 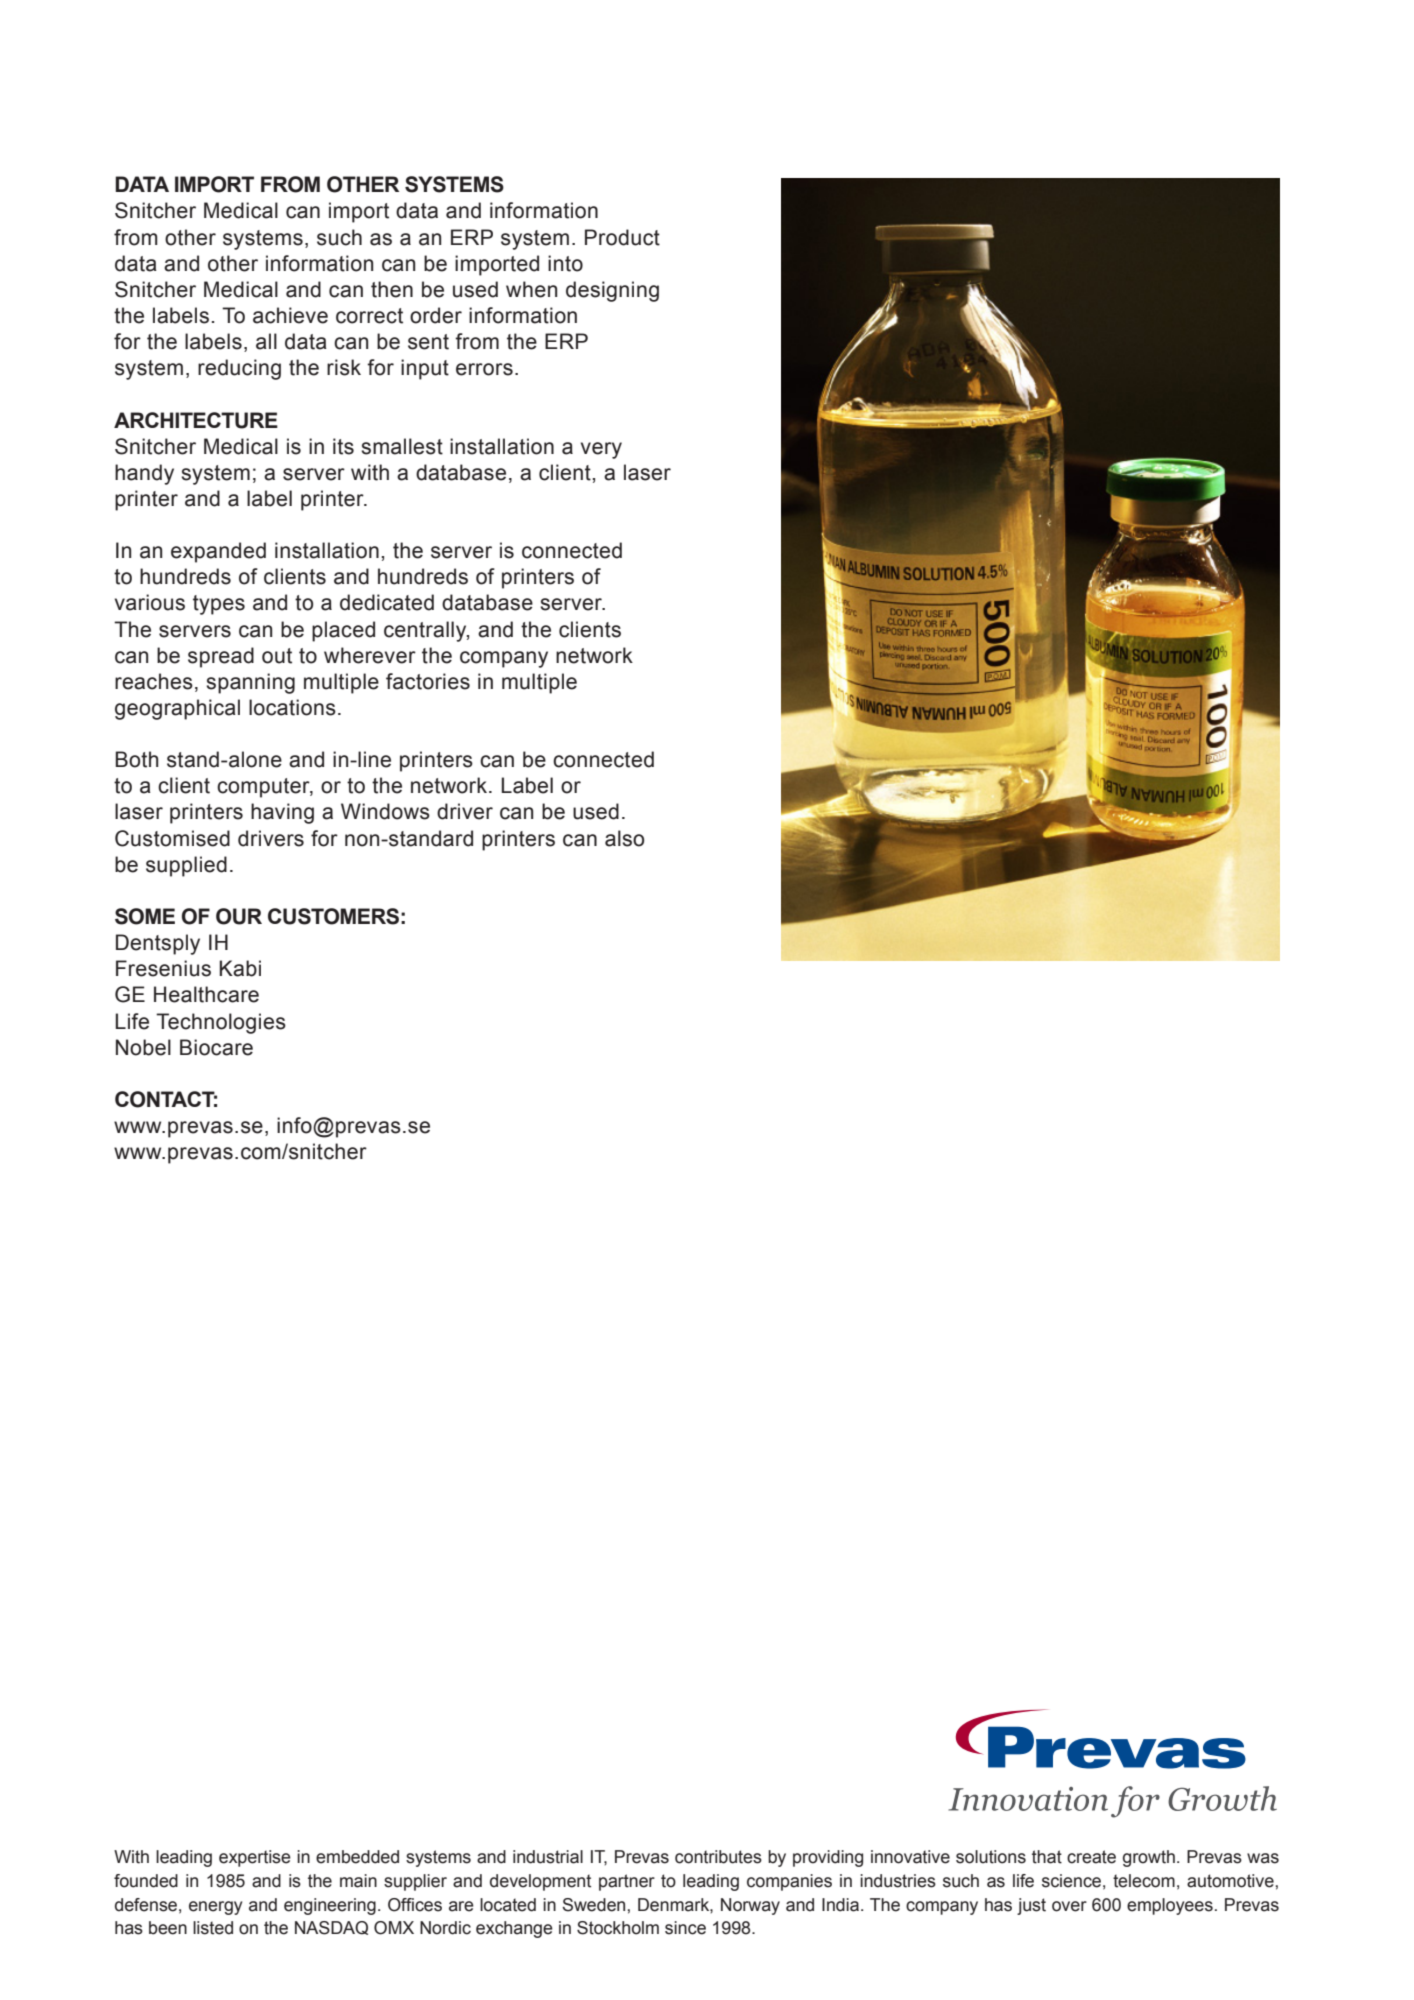 What do you see at coordinates (385, 811) in the screenshot?
I see `Windows` at bounding box center [385, 811].
